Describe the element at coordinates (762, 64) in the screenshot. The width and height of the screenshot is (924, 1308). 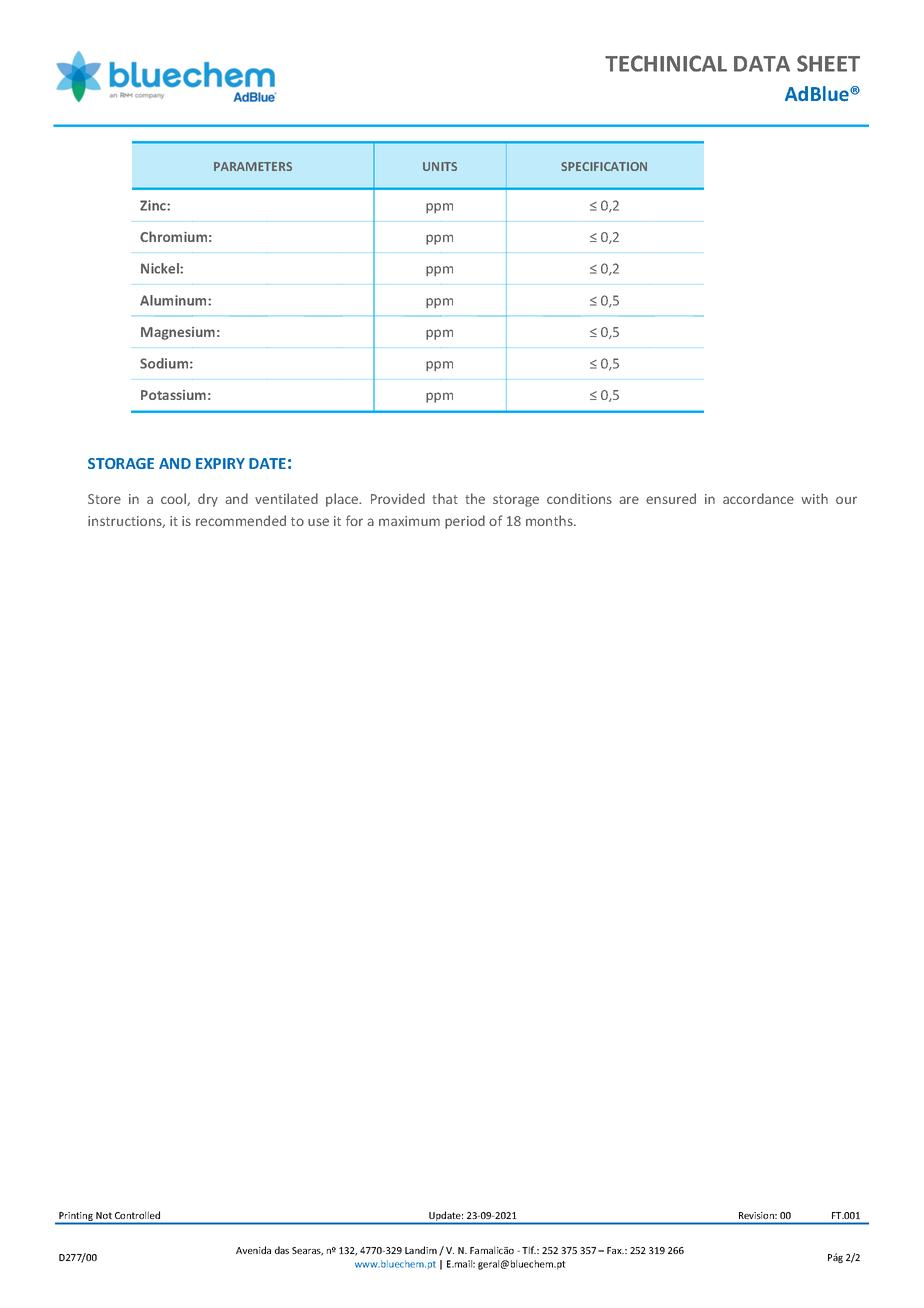
I see `DATA` at that location.
